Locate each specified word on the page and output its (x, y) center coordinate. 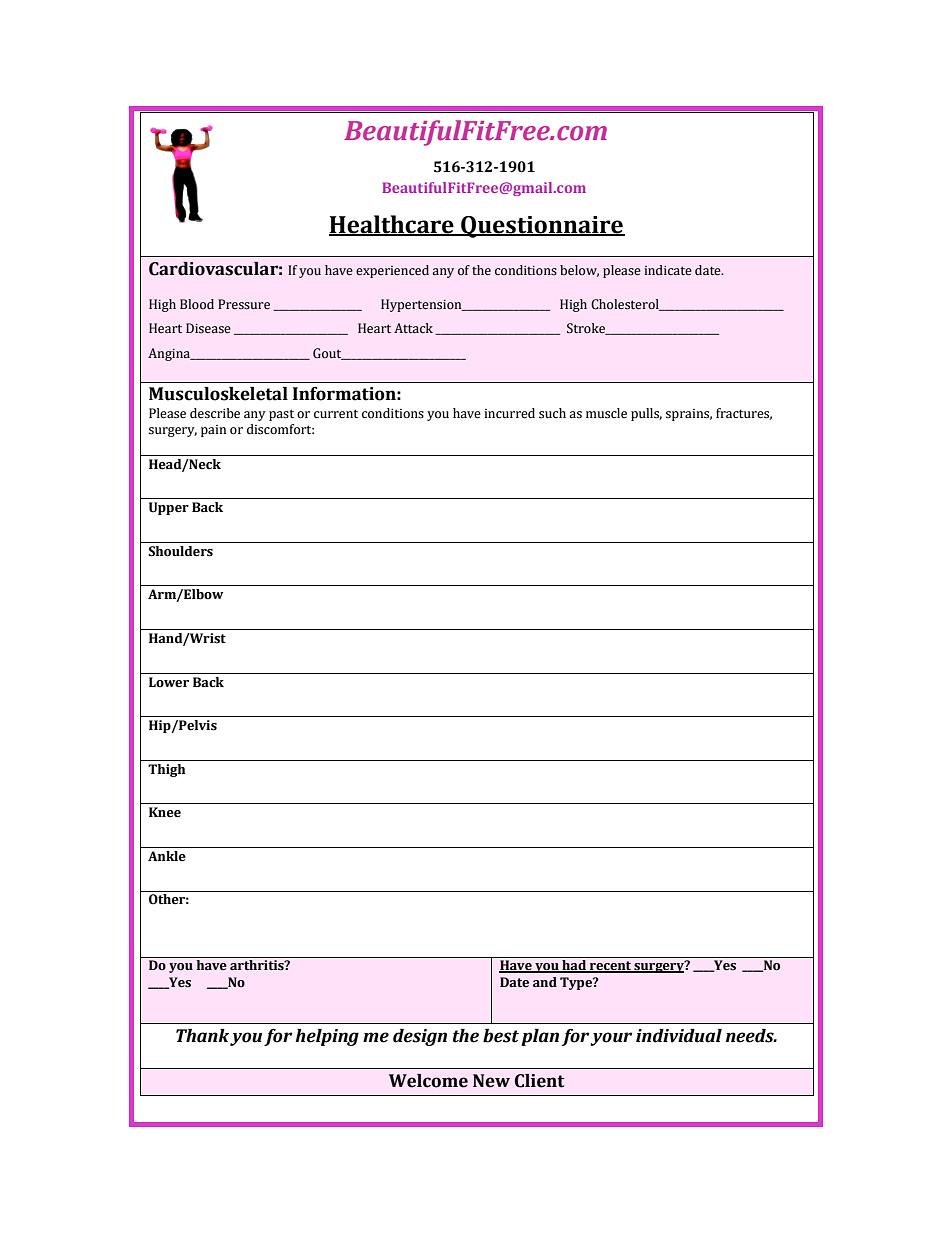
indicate (668, 270)
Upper (169, 508)
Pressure (244, 304)
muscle (606, 413)
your (611, 1039)
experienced (392, 271)
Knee (165, 812)
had (574, 966)
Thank (202, 1036)
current (336, 414)
